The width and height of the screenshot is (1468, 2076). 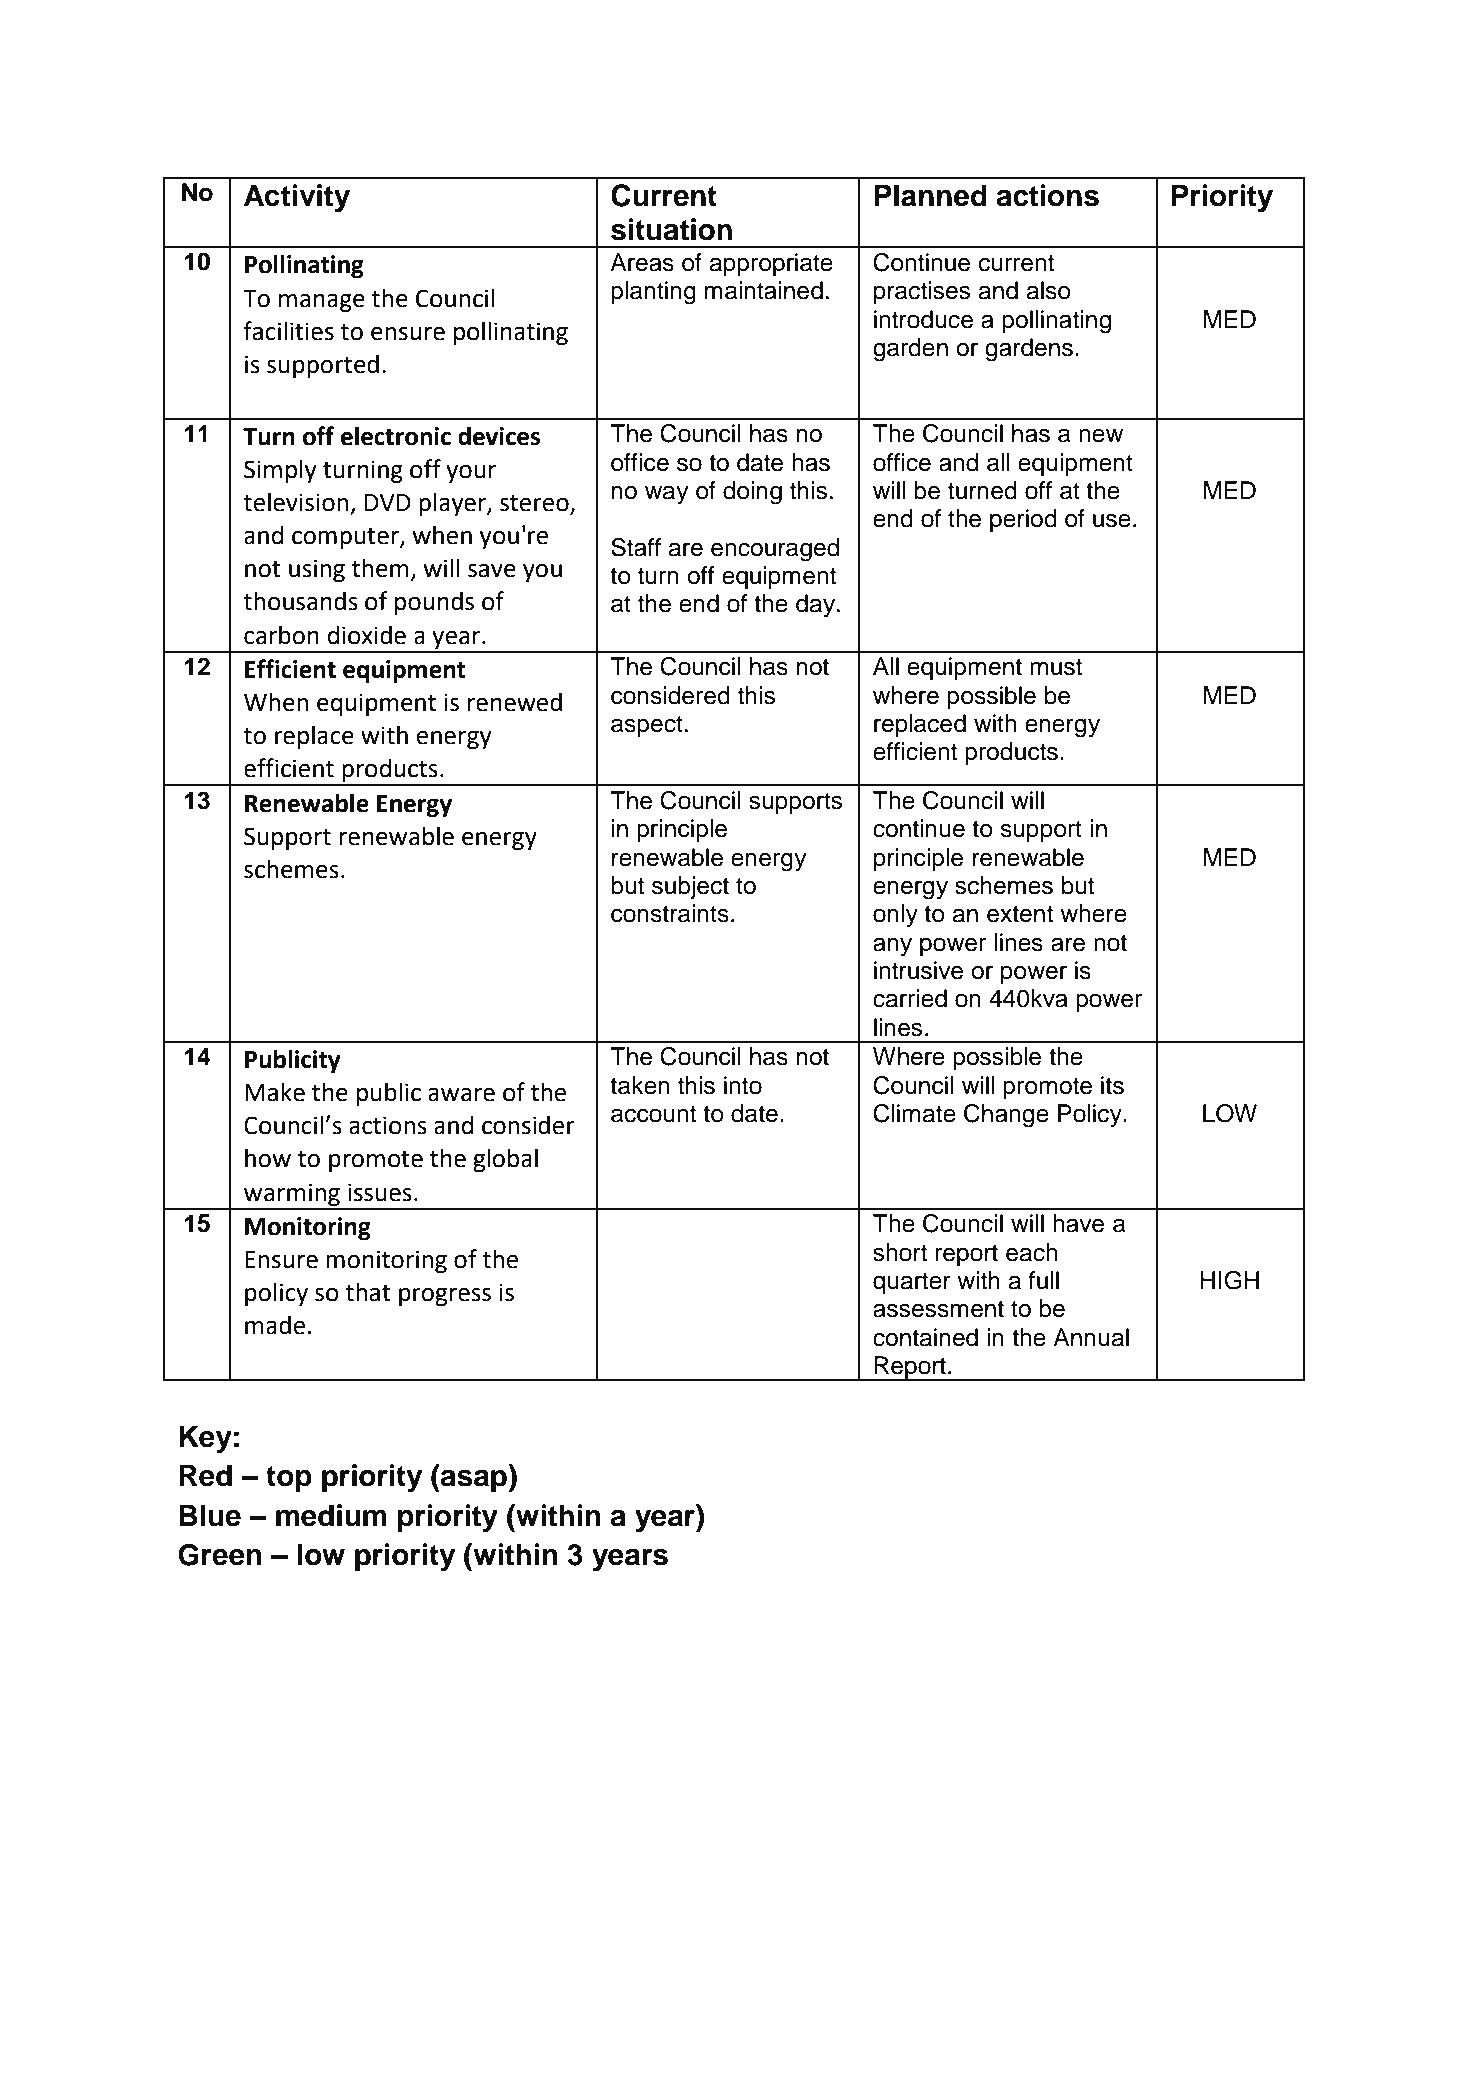 What do you see at coordinates (1112, 1085) in the screenshot?
I see `its` at bounding box center [1112, 1085].
